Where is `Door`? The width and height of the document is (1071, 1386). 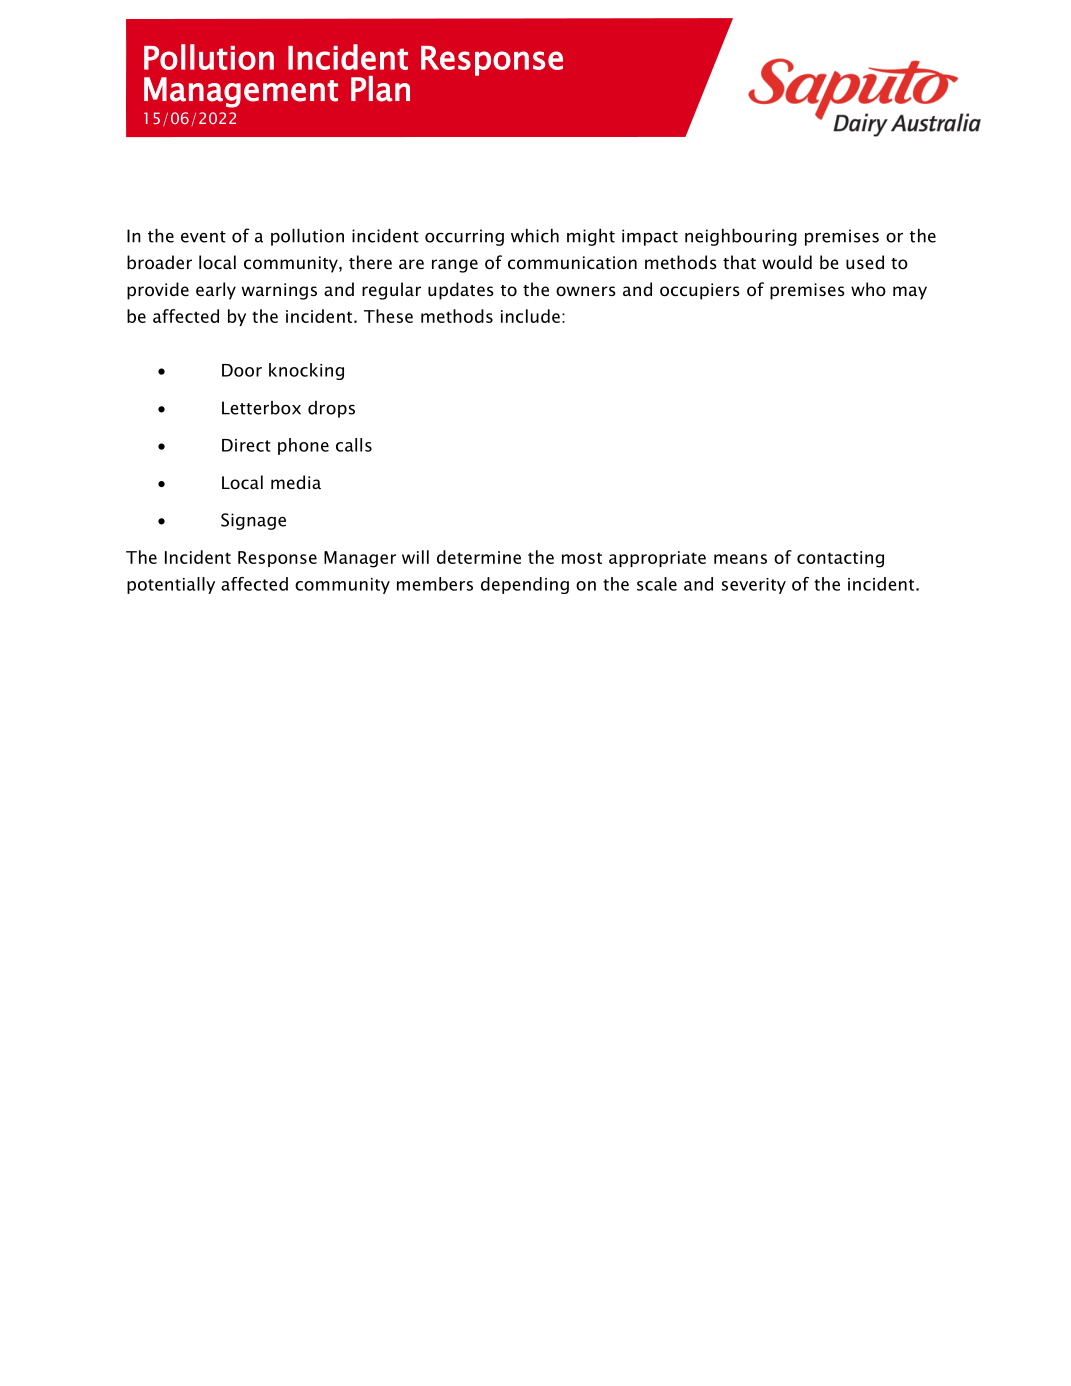 Door is located at coordinates (242, 370).
